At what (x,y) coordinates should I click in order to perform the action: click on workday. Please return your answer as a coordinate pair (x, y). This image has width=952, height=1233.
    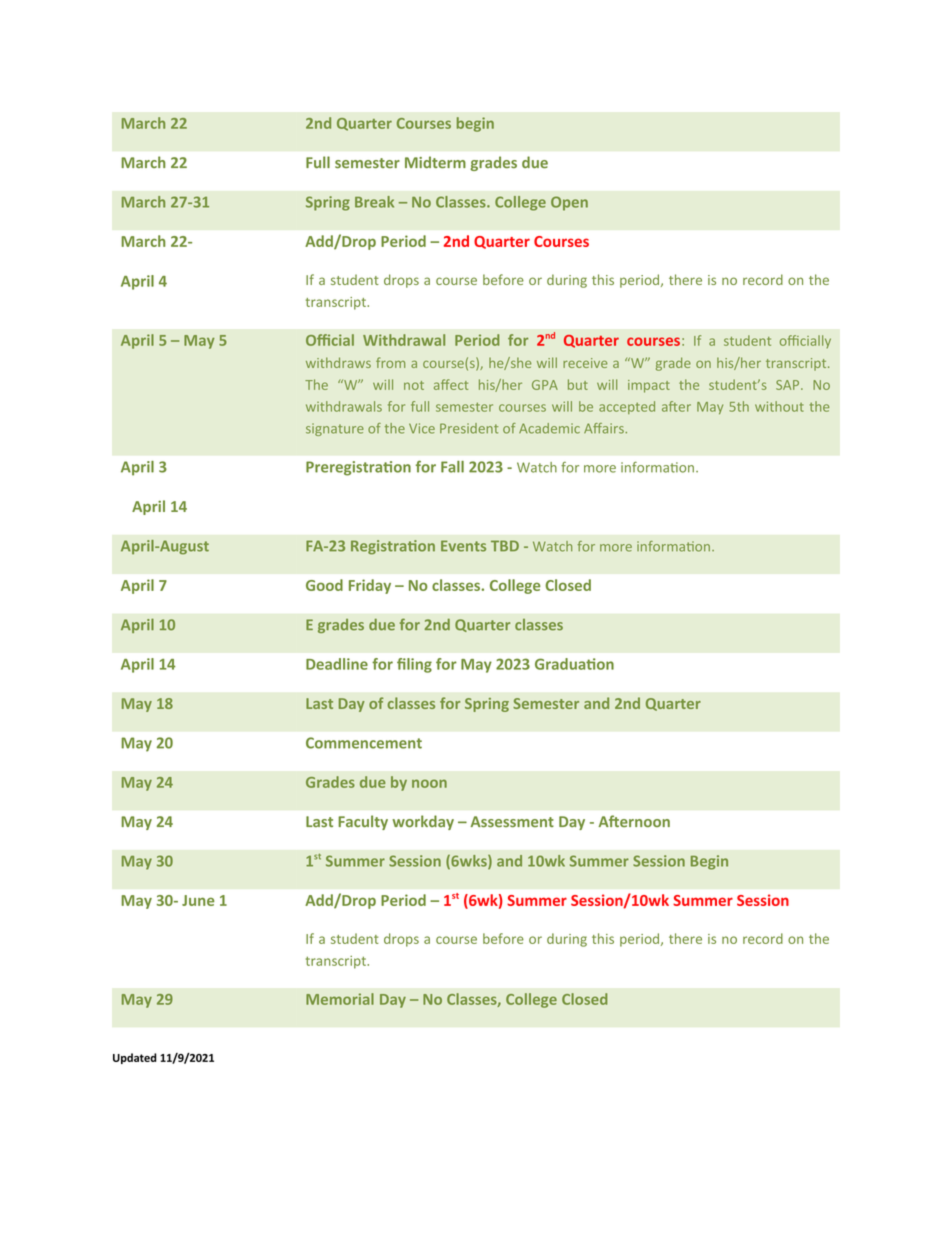
    Looking at the image, I should click on (423, 822).
